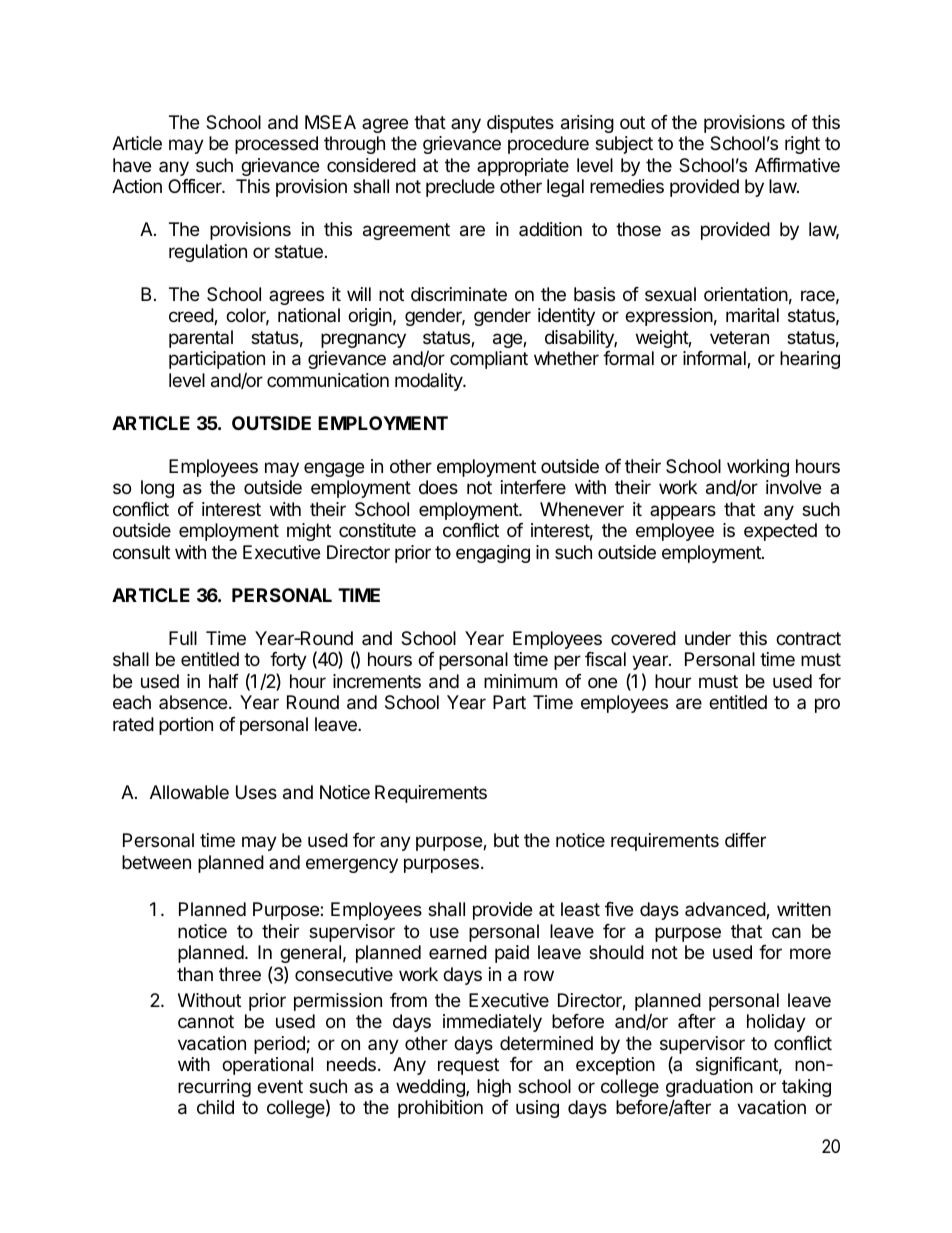 The height and width of the screenshot is (1233, 952). What do you see at coordinates (493, 554) in the screenshot?
I see `engaging` at bounding box center [493, 554].
